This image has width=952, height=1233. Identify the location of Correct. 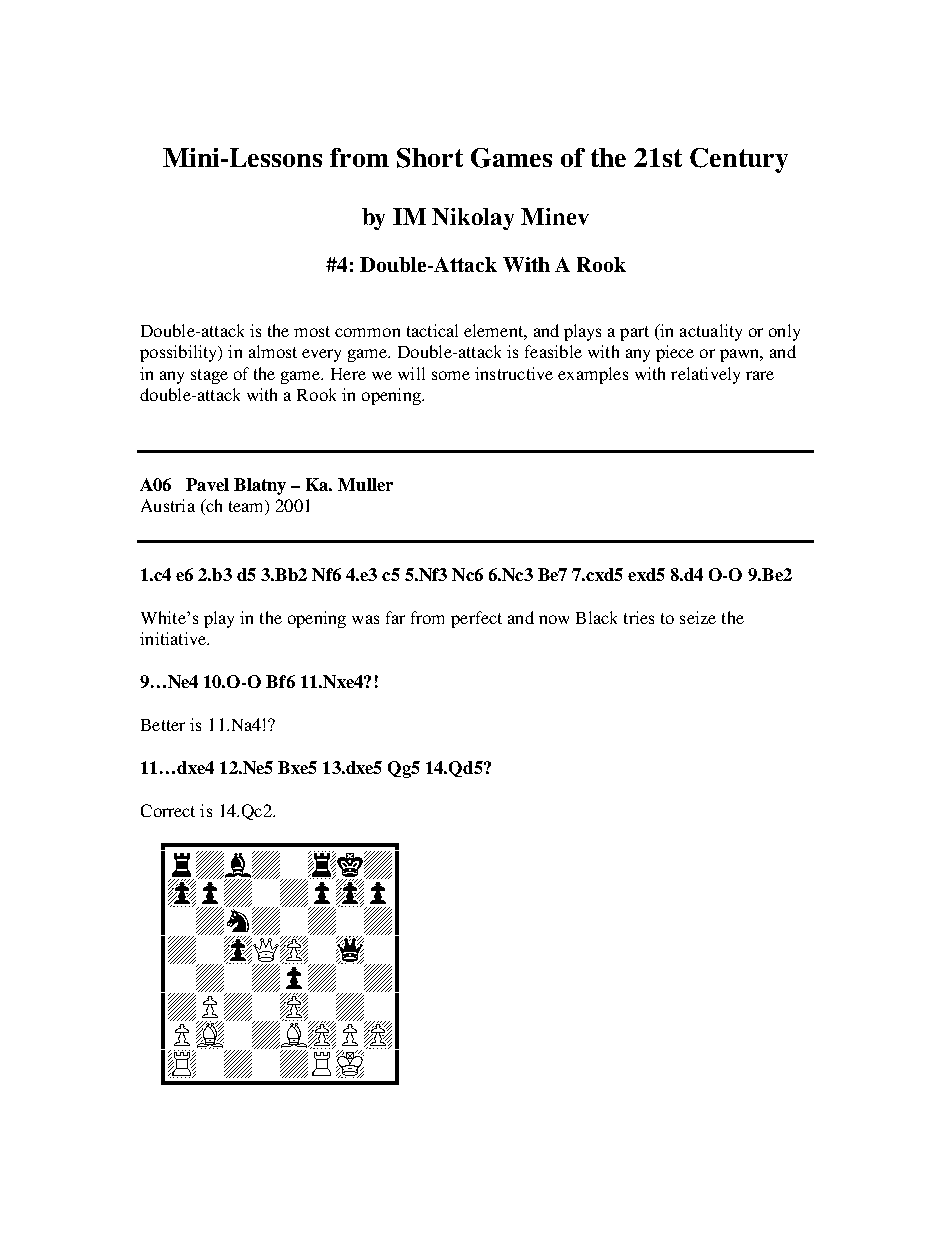
(168, 810).
